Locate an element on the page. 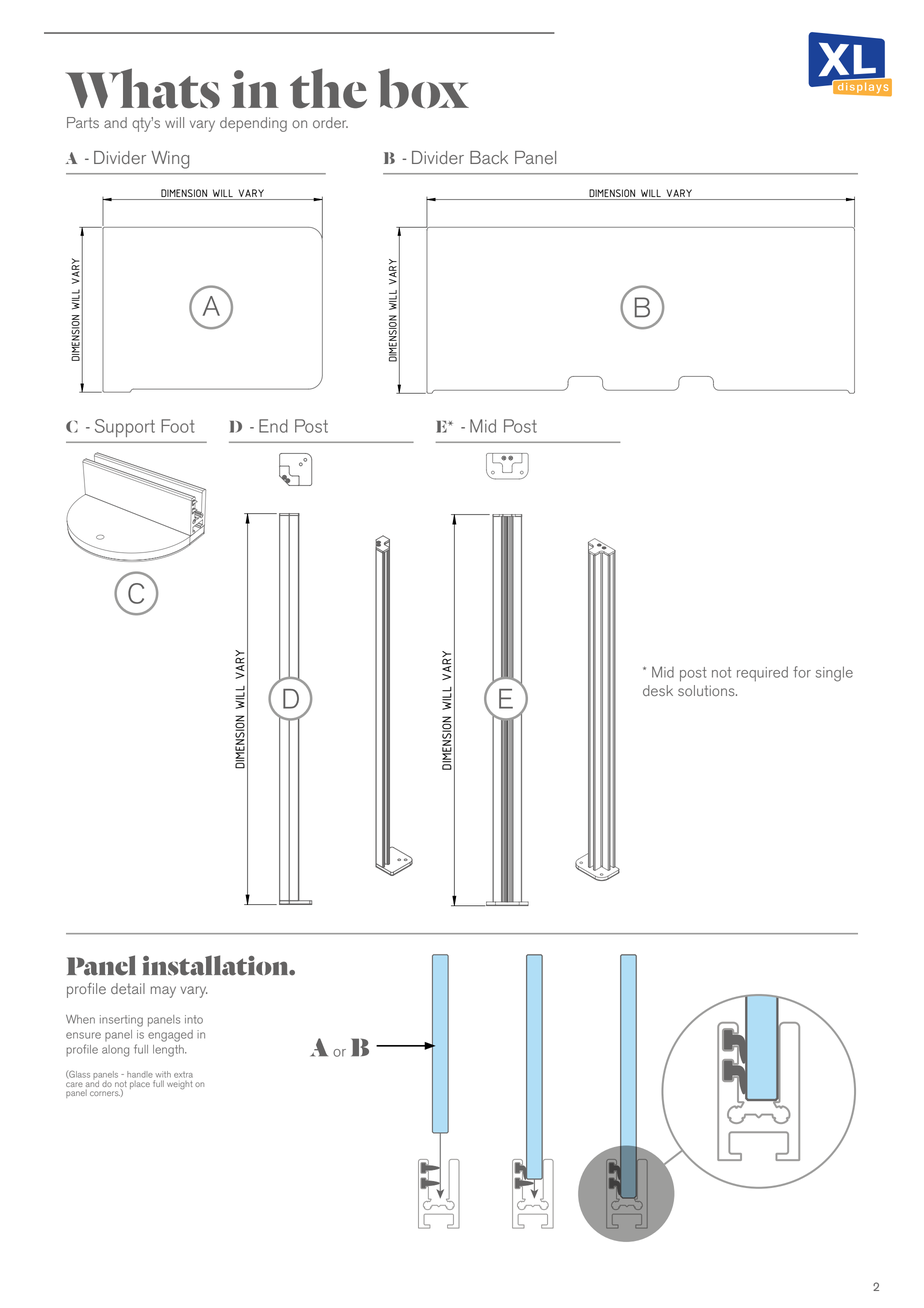  Whats is located at coordinates (143, 88).
